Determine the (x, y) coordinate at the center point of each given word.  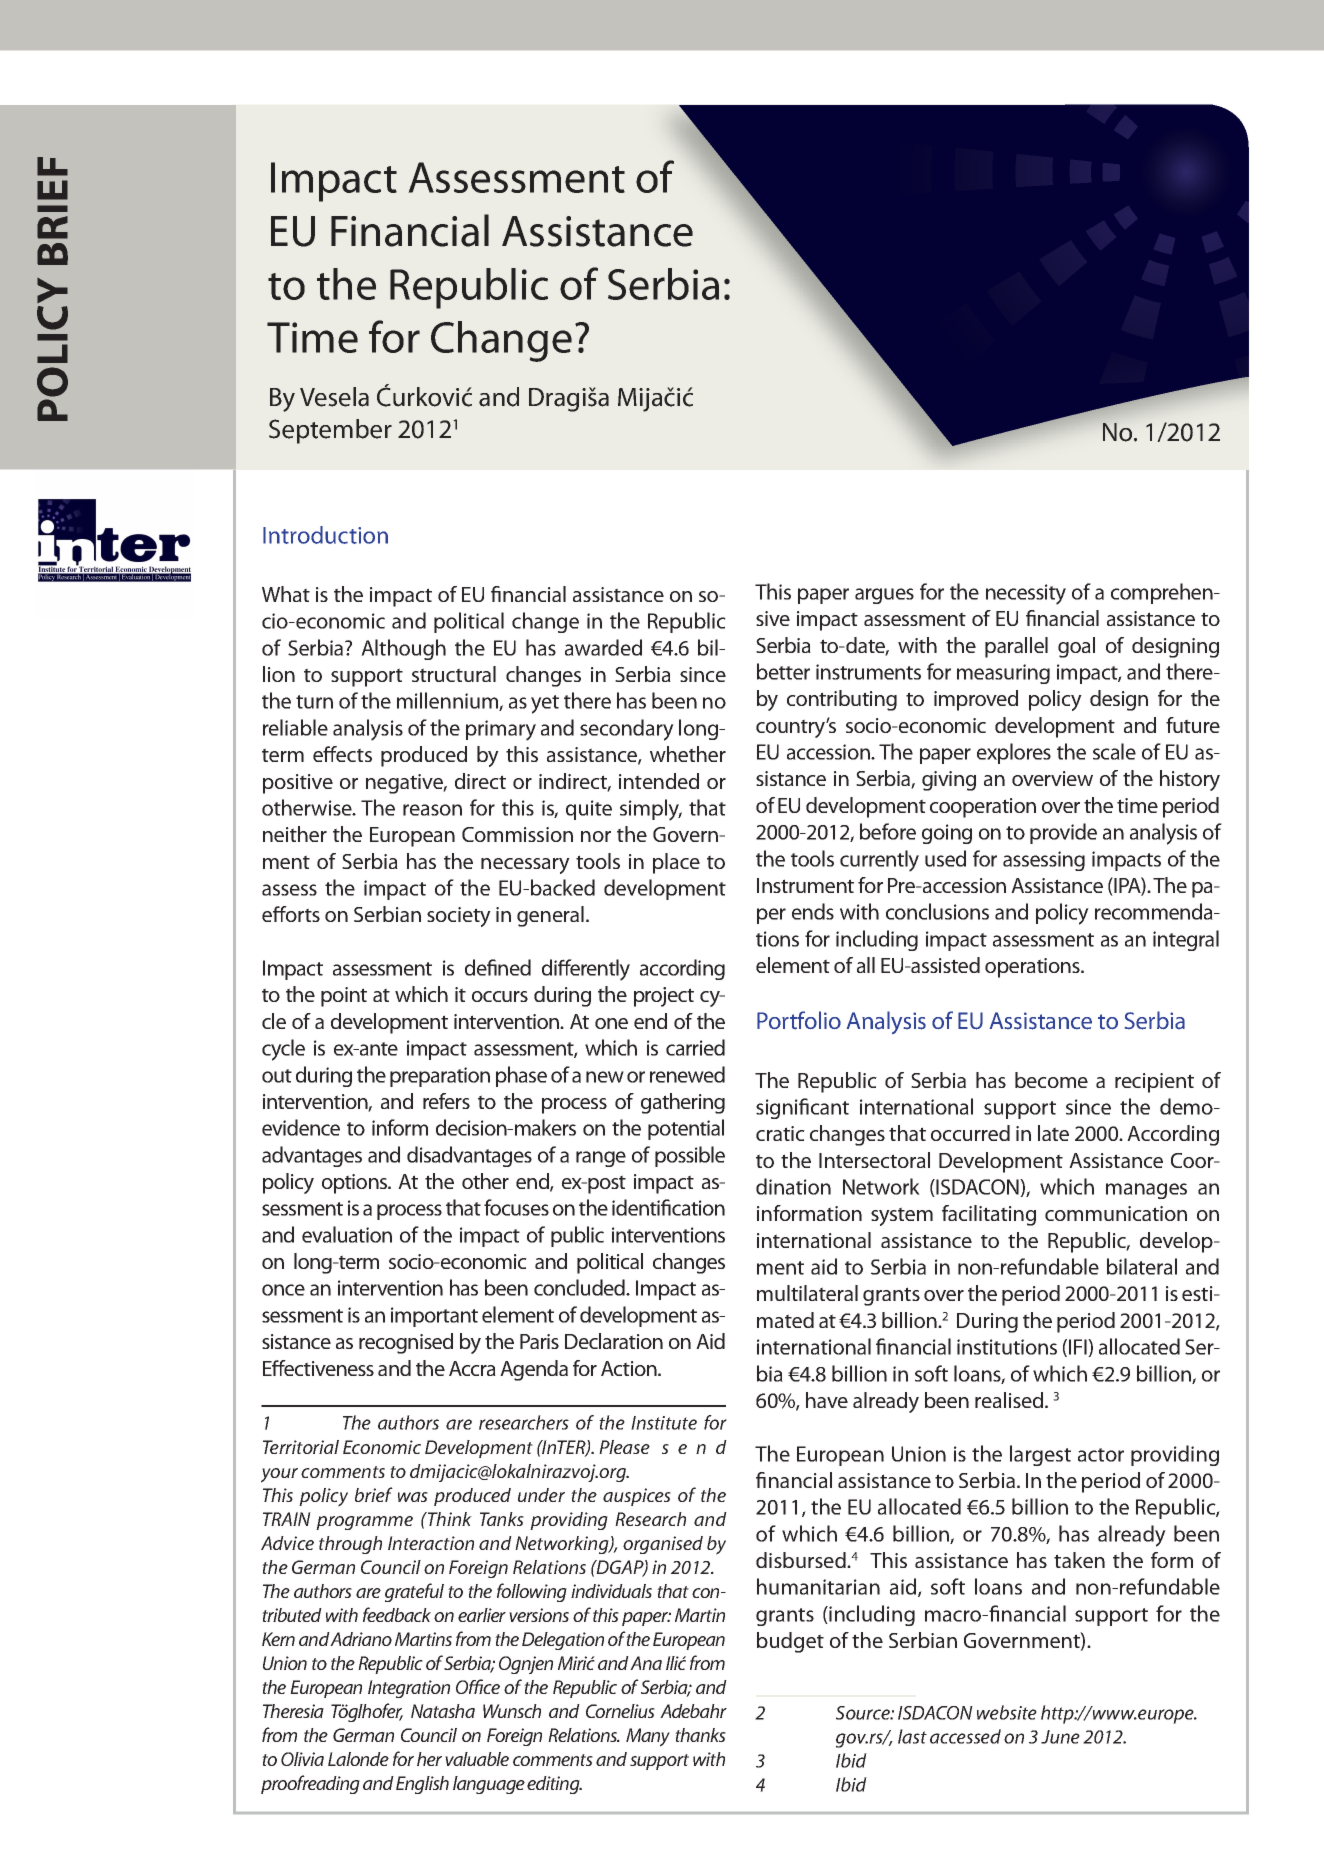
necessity (1026, 594)
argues (884, 596)
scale (1114, 751)
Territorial (301, 1447)
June (1060, 1737)
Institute (664, 1423)
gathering (683, 1103)
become (1051, 1080)
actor (1101, 1455)
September (330, 431)
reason (432, 810)
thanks (700, 1735)
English (422, 1785)
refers (446, 1101)
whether (688, 754)
